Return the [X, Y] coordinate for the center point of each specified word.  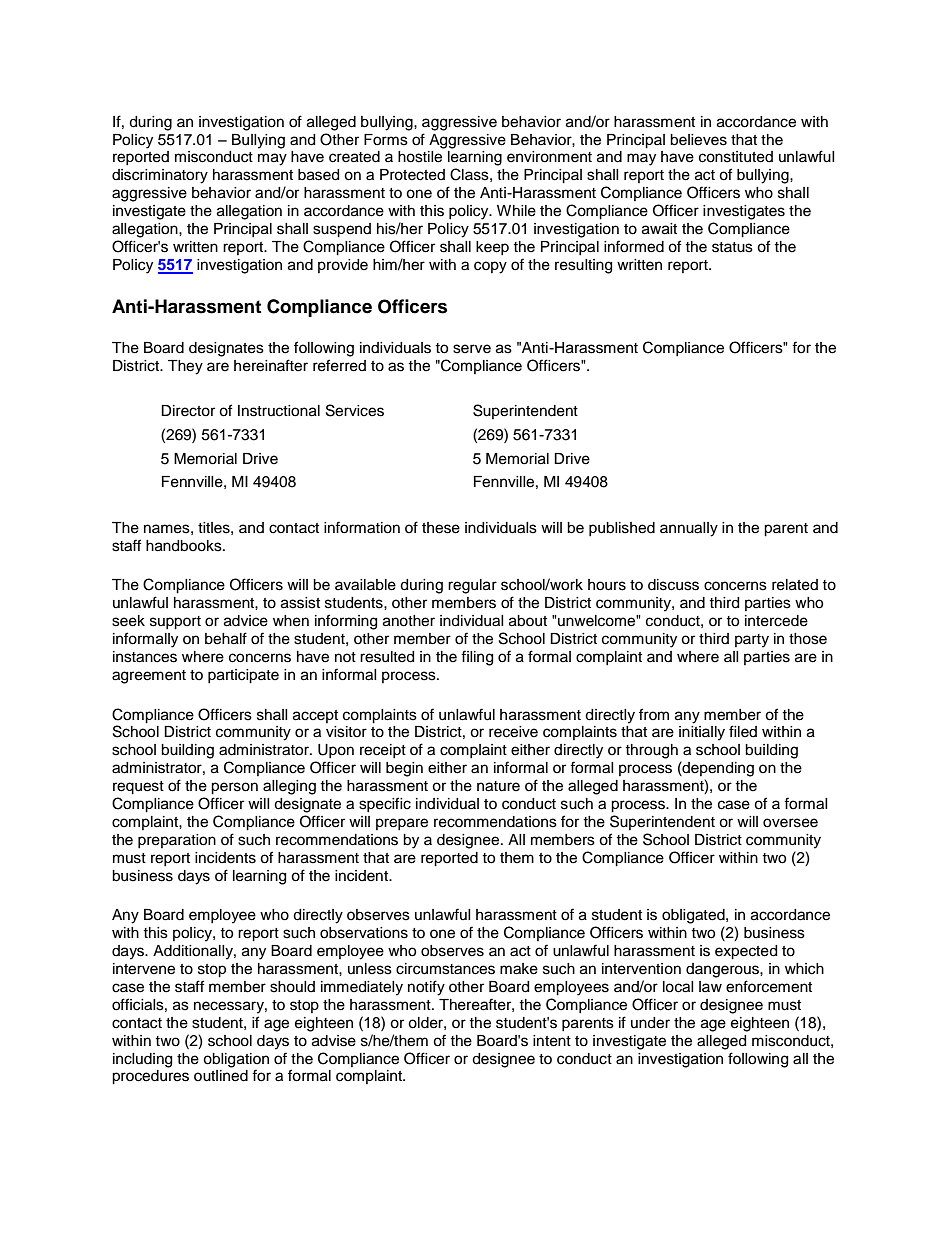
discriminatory [160, 176]
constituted [736, 157]
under [650, 1023]
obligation [236, 1060]
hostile [420, 157]
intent [552, 1041]
